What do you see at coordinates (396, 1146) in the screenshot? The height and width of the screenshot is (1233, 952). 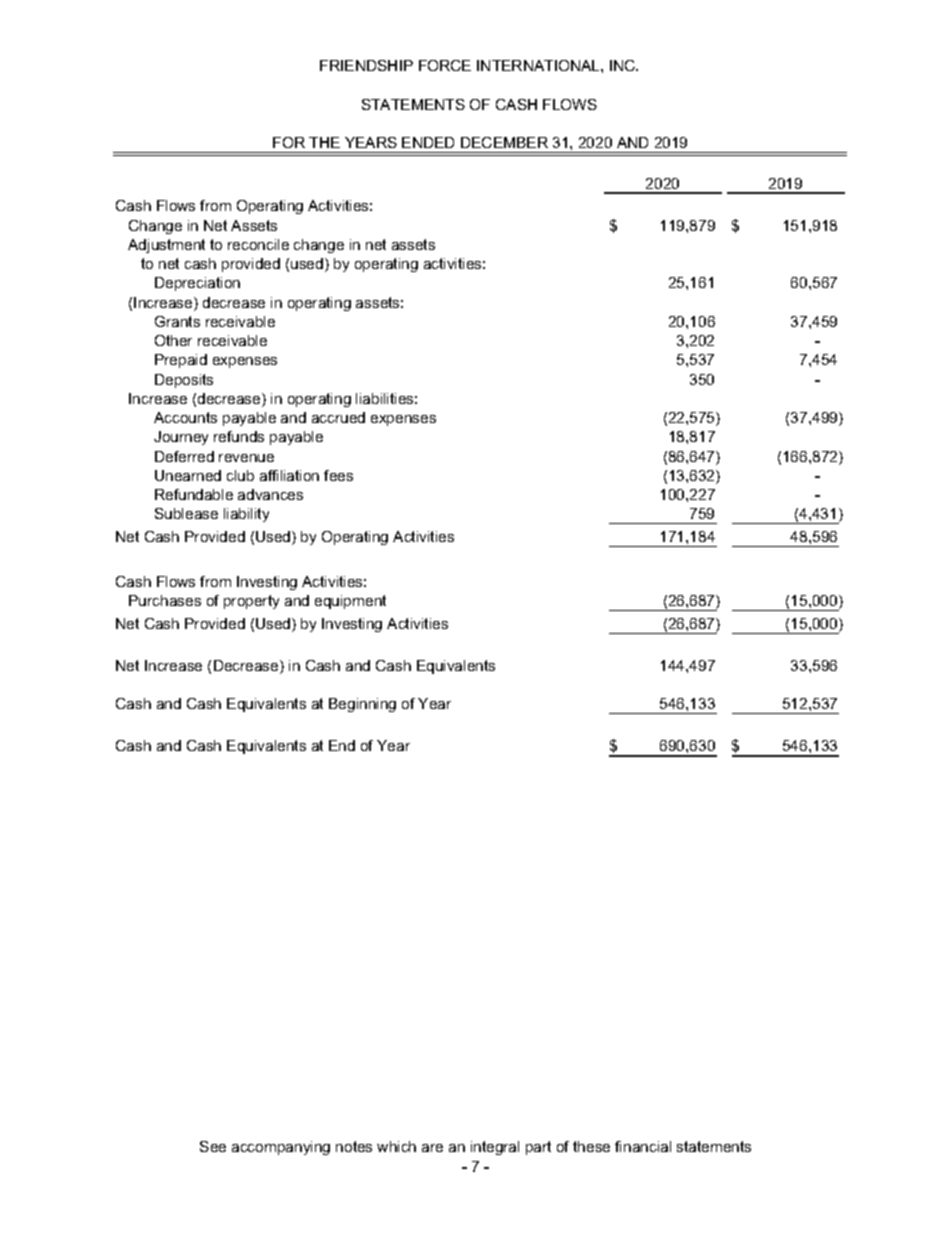 I see `which` at bounding box center [396, 1146].
